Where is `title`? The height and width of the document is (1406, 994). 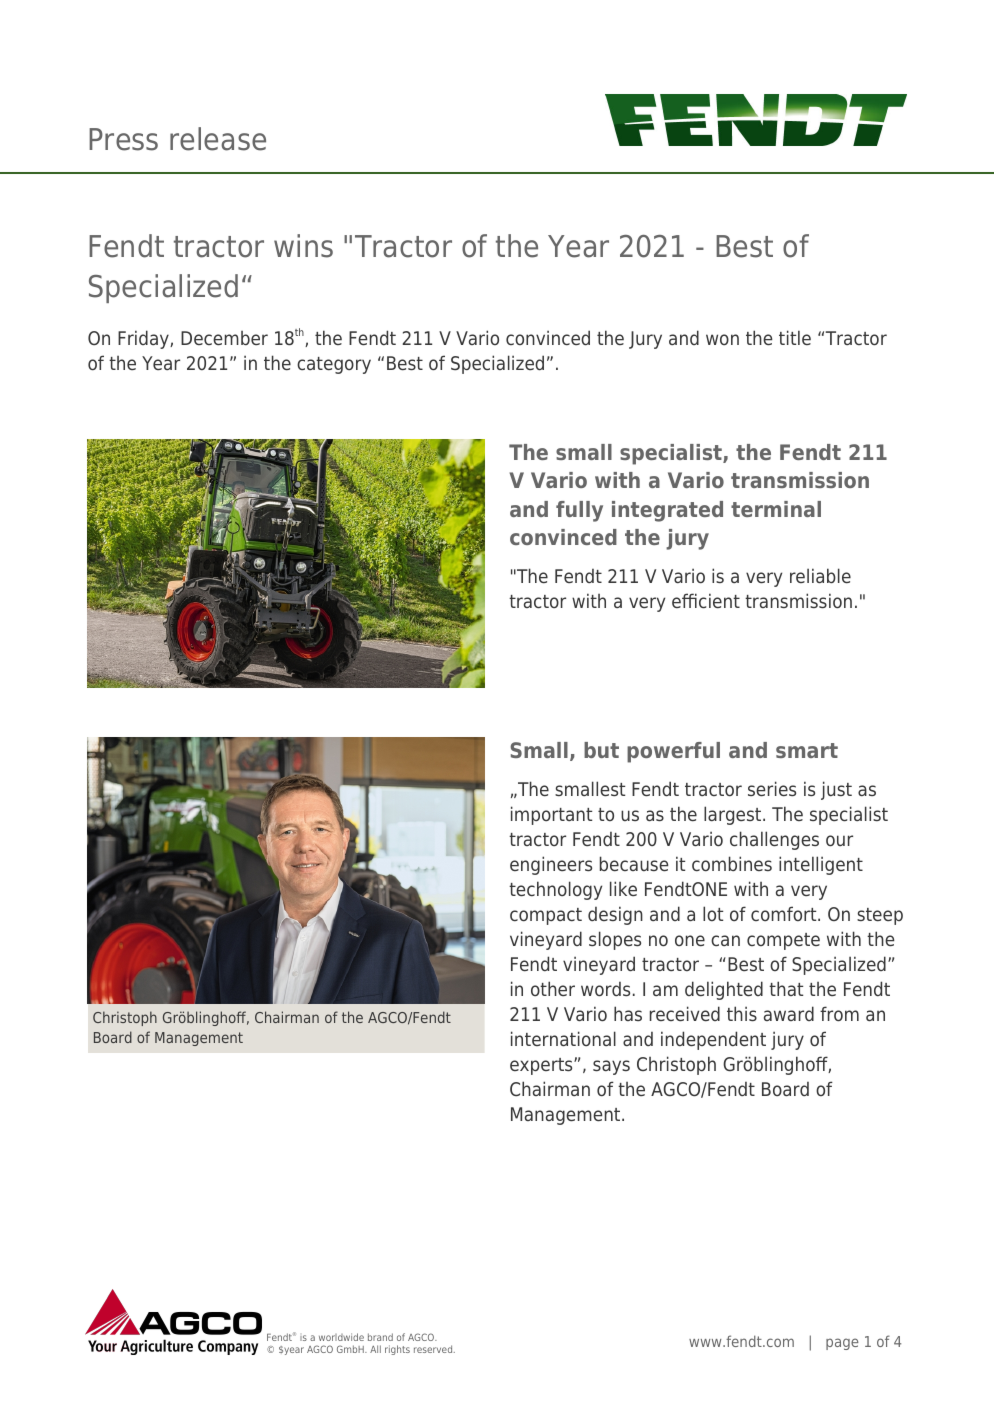 title is located at coordinates (795, 337).
